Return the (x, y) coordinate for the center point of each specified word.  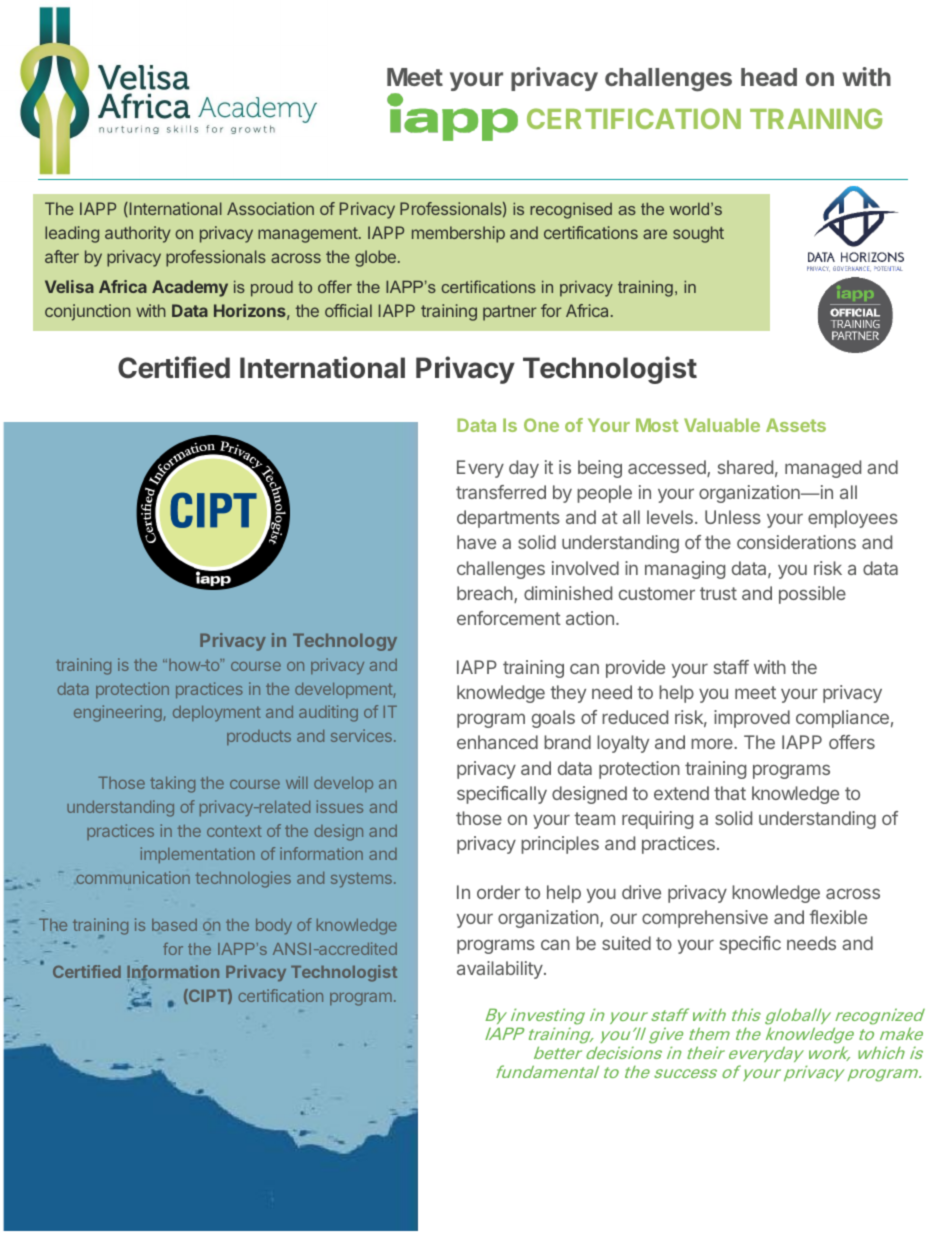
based (174, 925)
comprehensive (705, 919)
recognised (571, 211)
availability (501, 970)
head (769, 77)
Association (270, 208)
